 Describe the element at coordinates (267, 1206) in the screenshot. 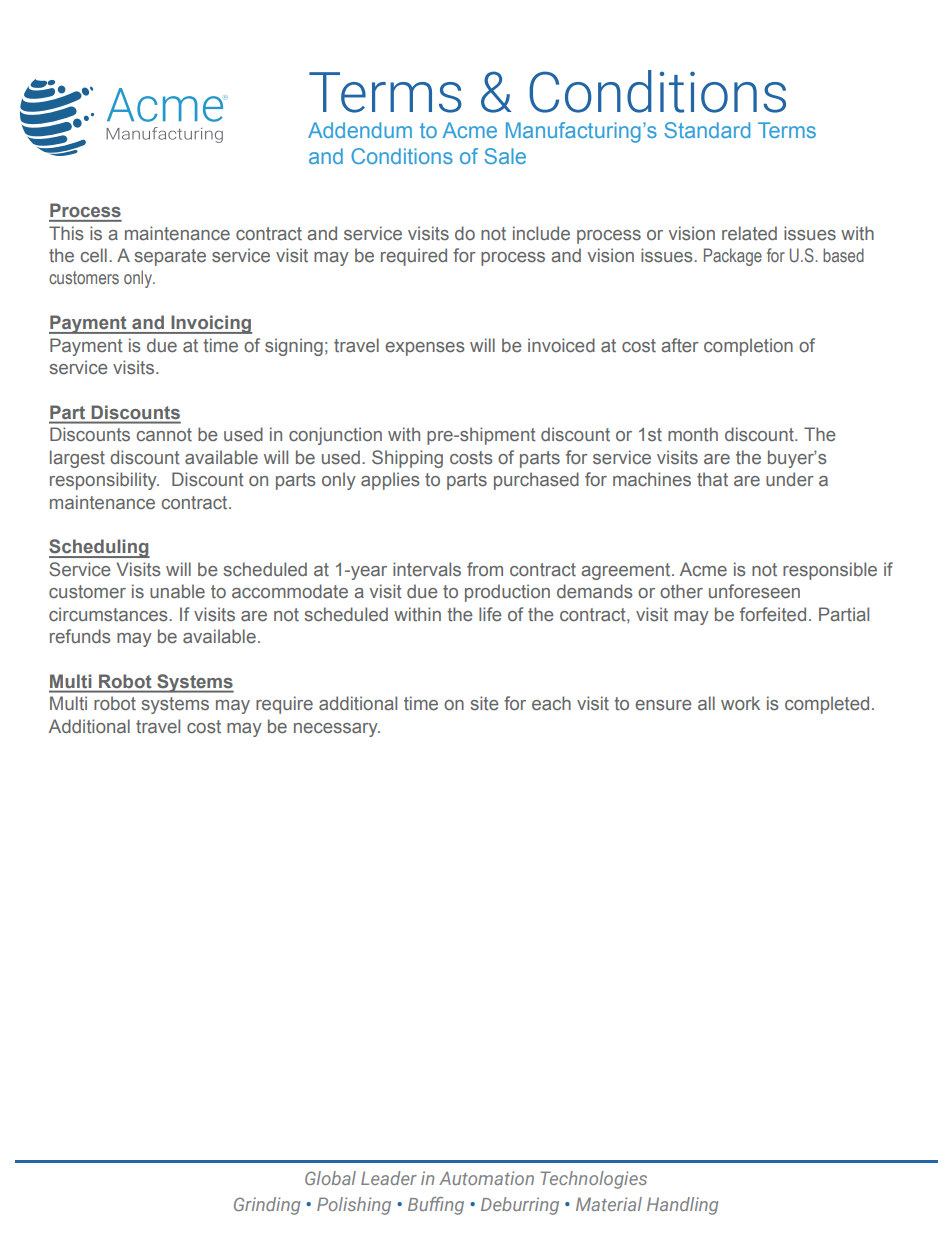

I see `Grinding` at that location.
